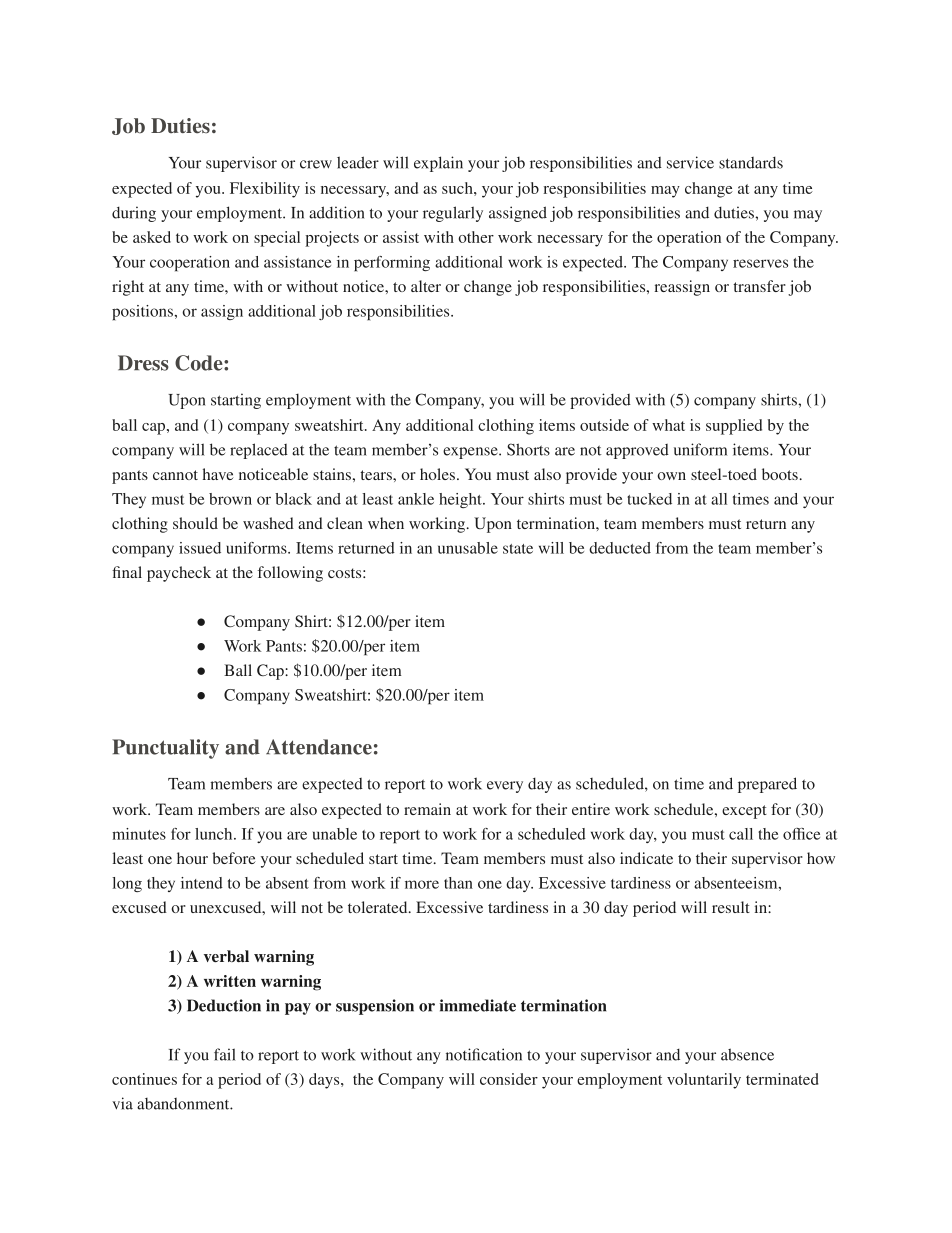 This screenshot has height=1233, width=952. I want to click on height, so click(461, 500).
